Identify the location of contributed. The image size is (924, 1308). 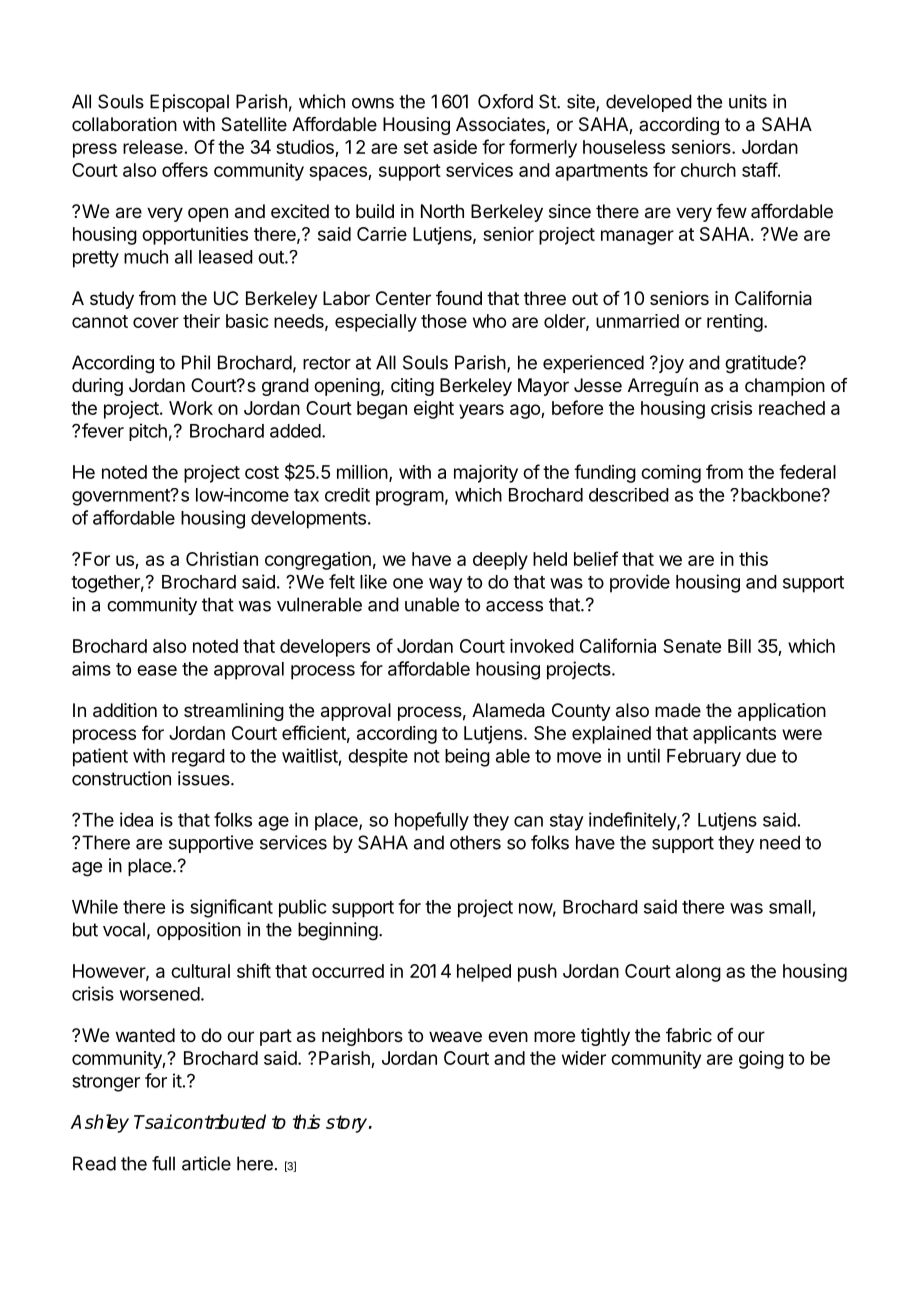
(219, 1121).
